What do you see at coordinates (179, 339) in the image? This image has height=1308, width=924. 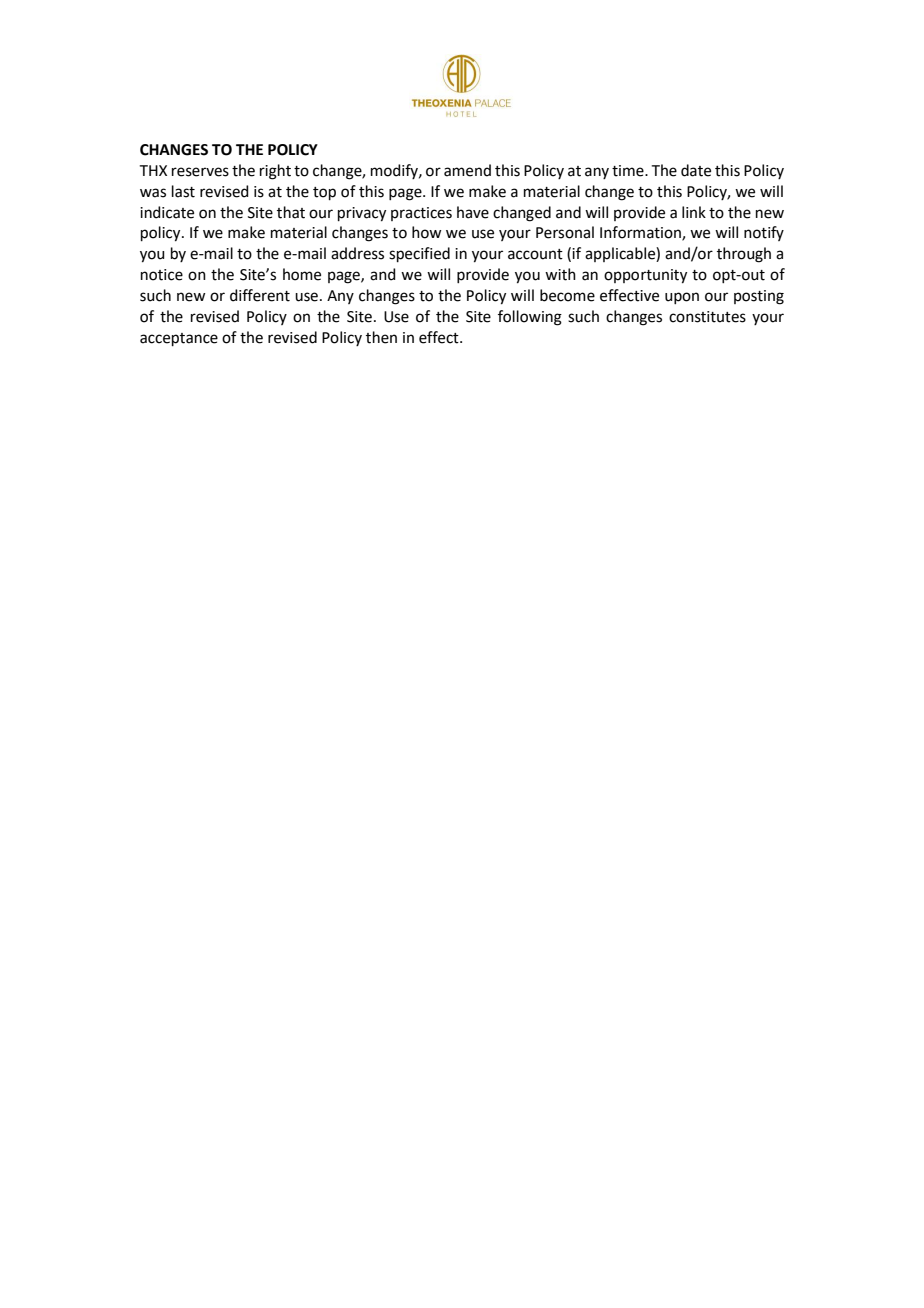 I see `acceptance` at bounding box center [179, 339].
